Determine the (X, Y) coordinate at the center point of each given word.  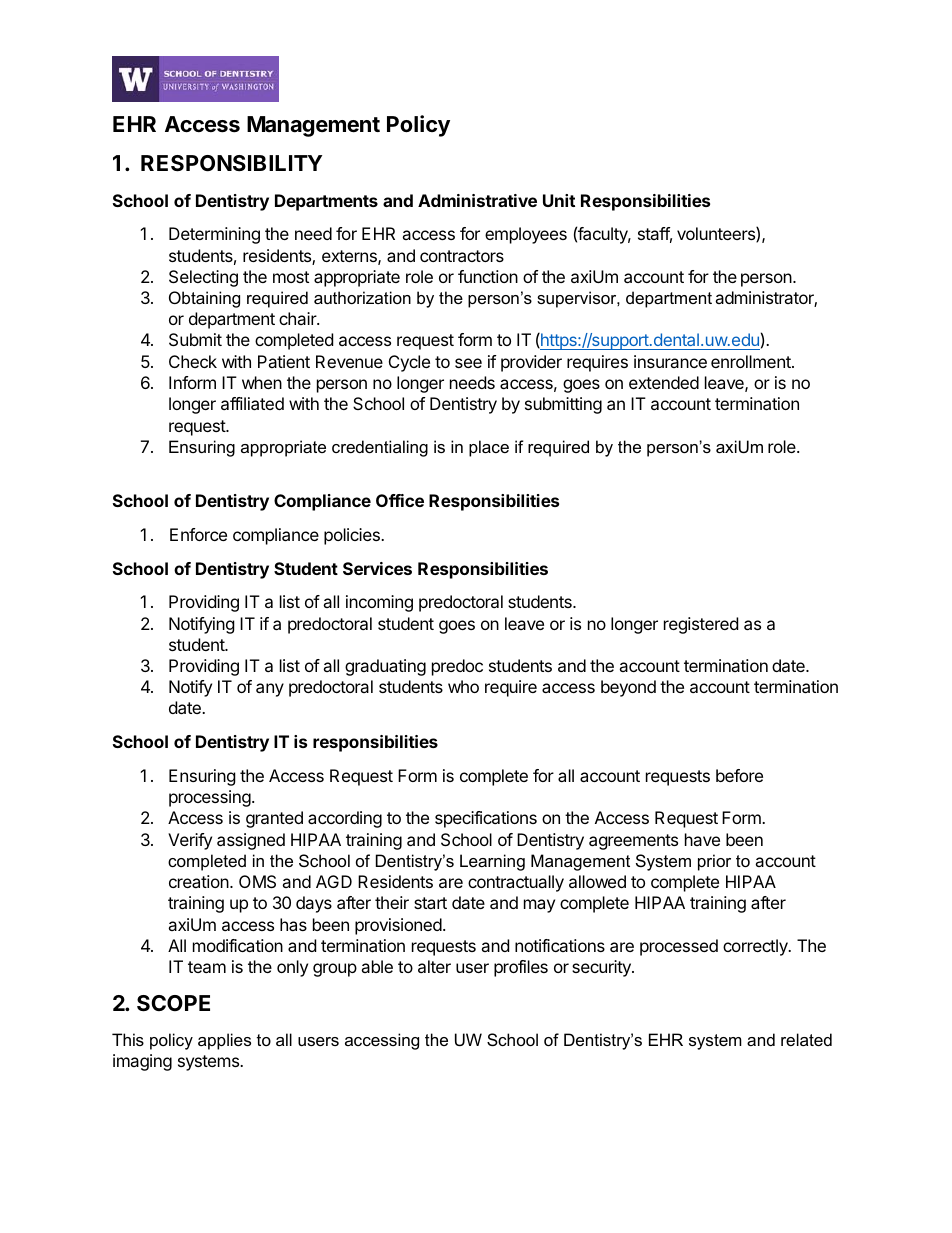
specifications (486, 819)
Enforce (198, 534)
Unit (559, 200)
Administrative (477, 200)
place (489, 448)
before (739, 775)
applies (224, 1041)
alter (434, 966)
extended (664, 382)
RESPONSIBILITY (231, 163)
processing (210, 798)
